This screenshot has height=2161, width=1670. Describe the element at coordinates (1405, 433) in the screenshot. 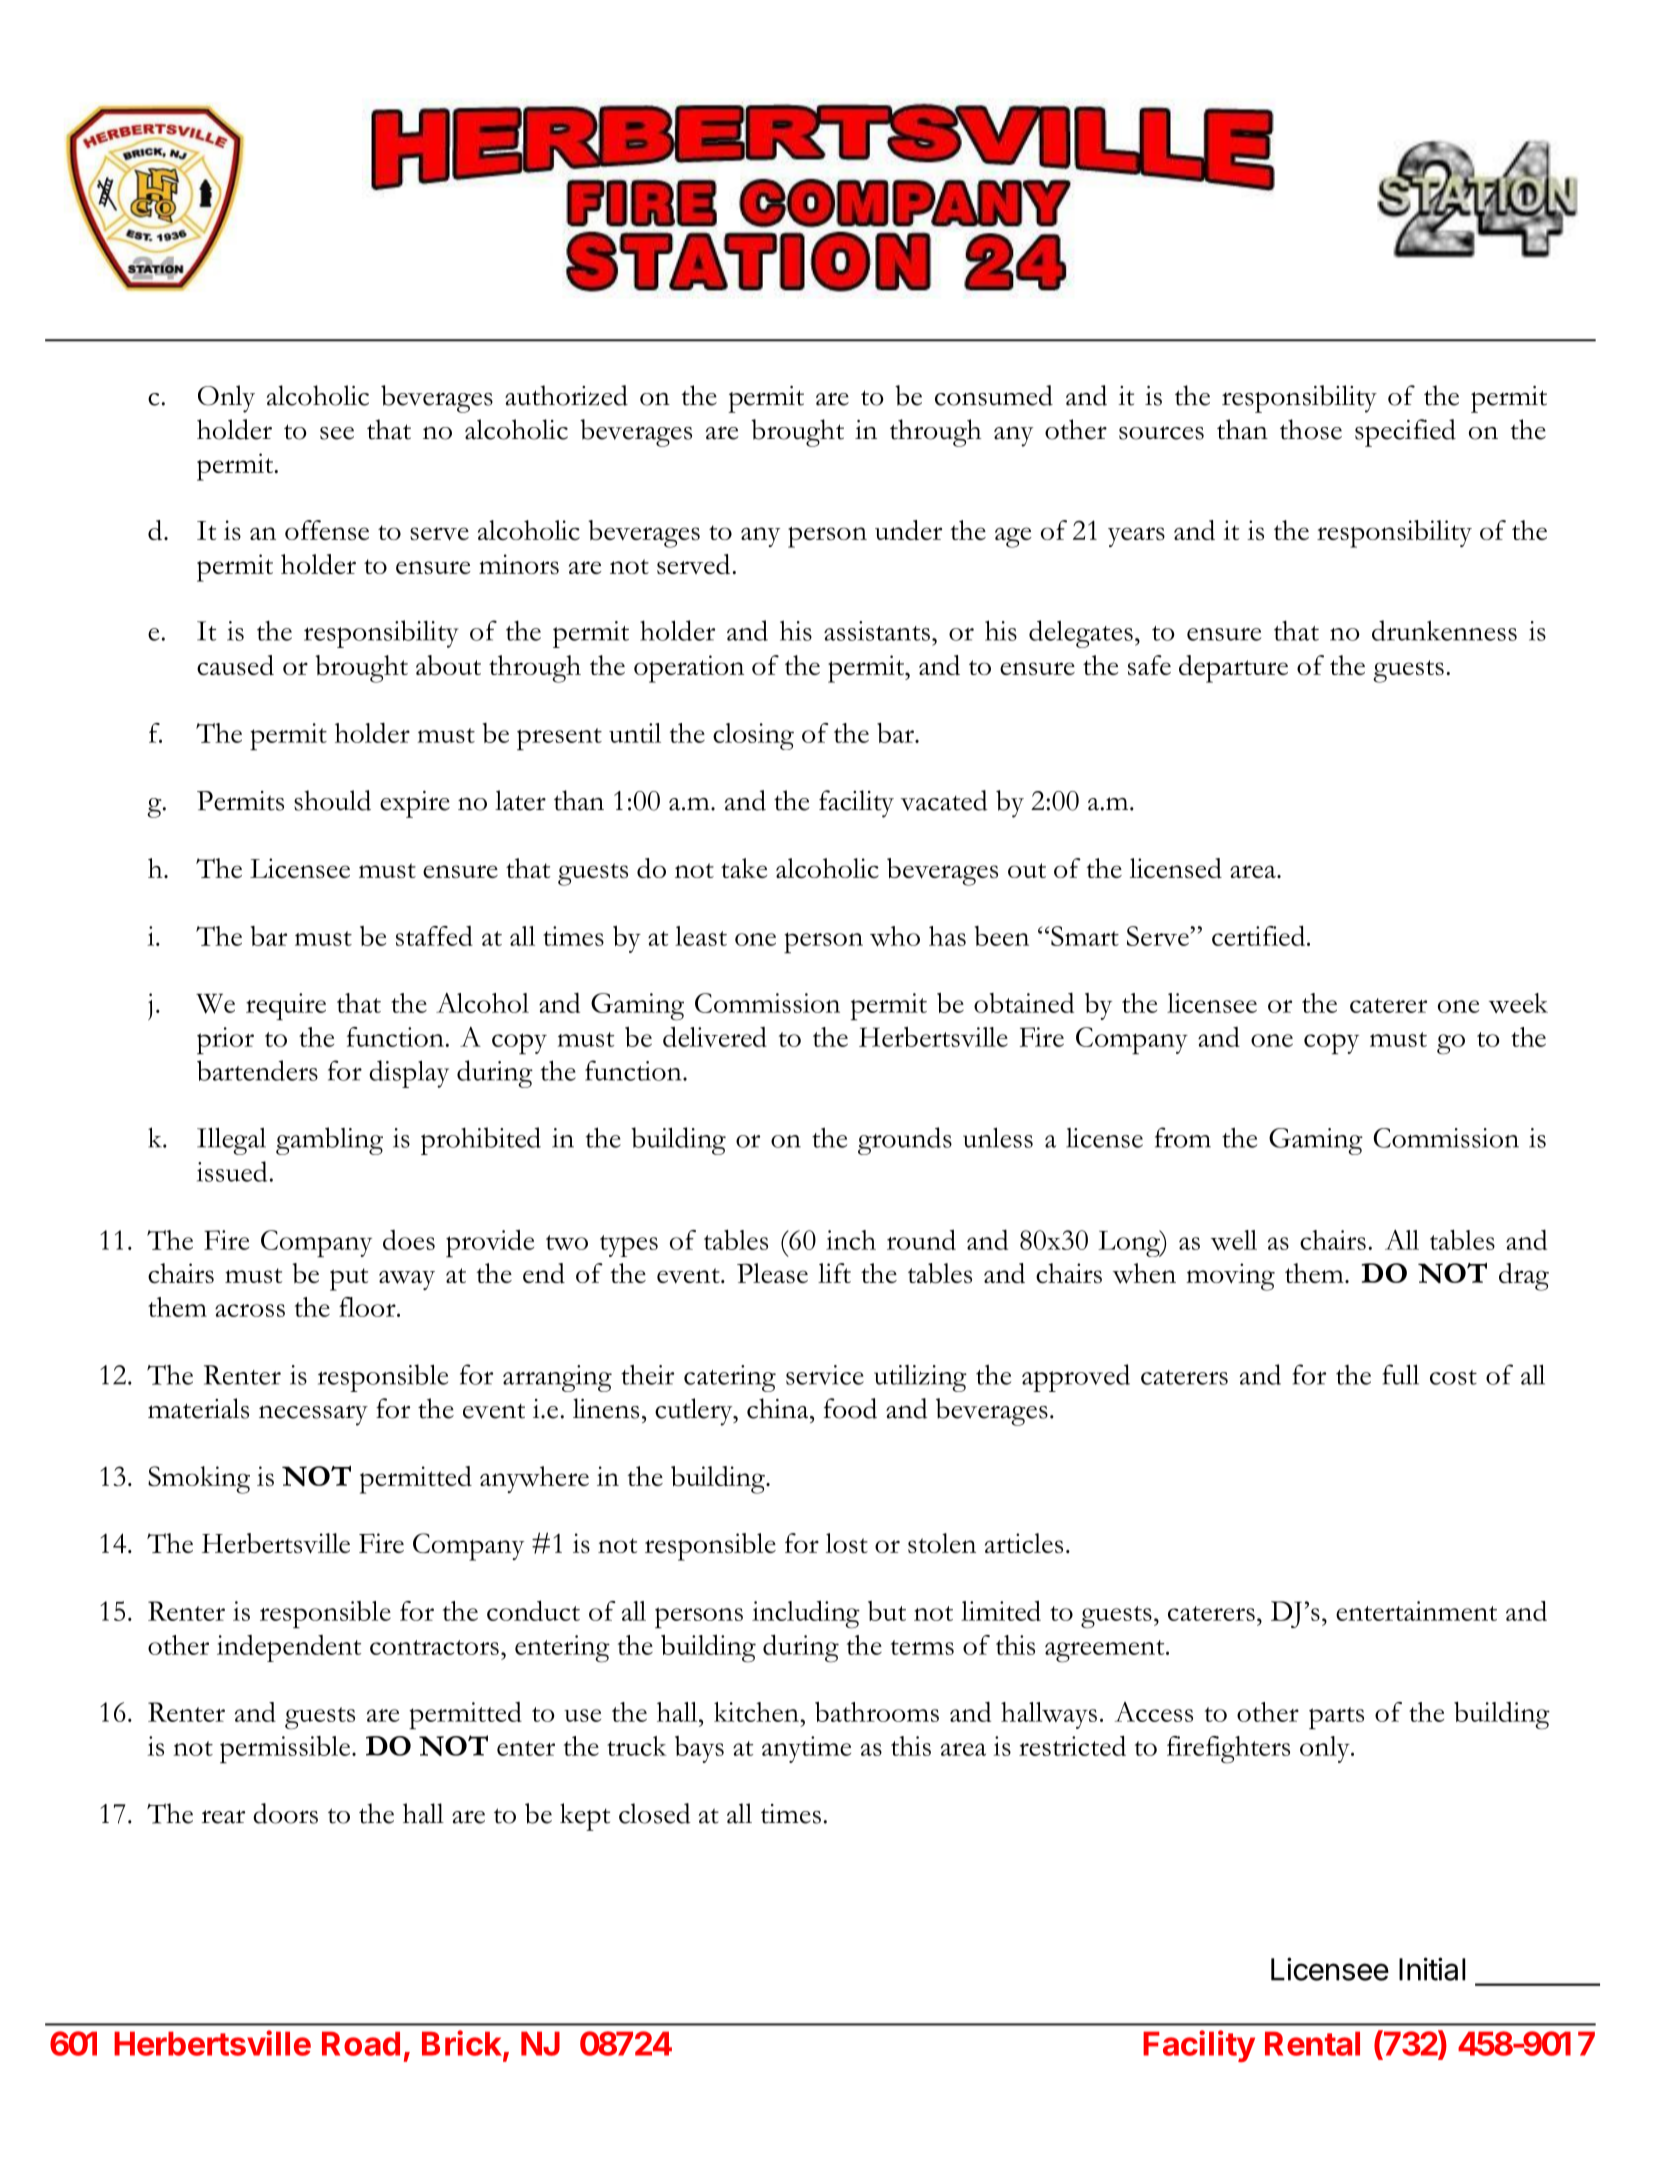

I see `specified` at that location.
